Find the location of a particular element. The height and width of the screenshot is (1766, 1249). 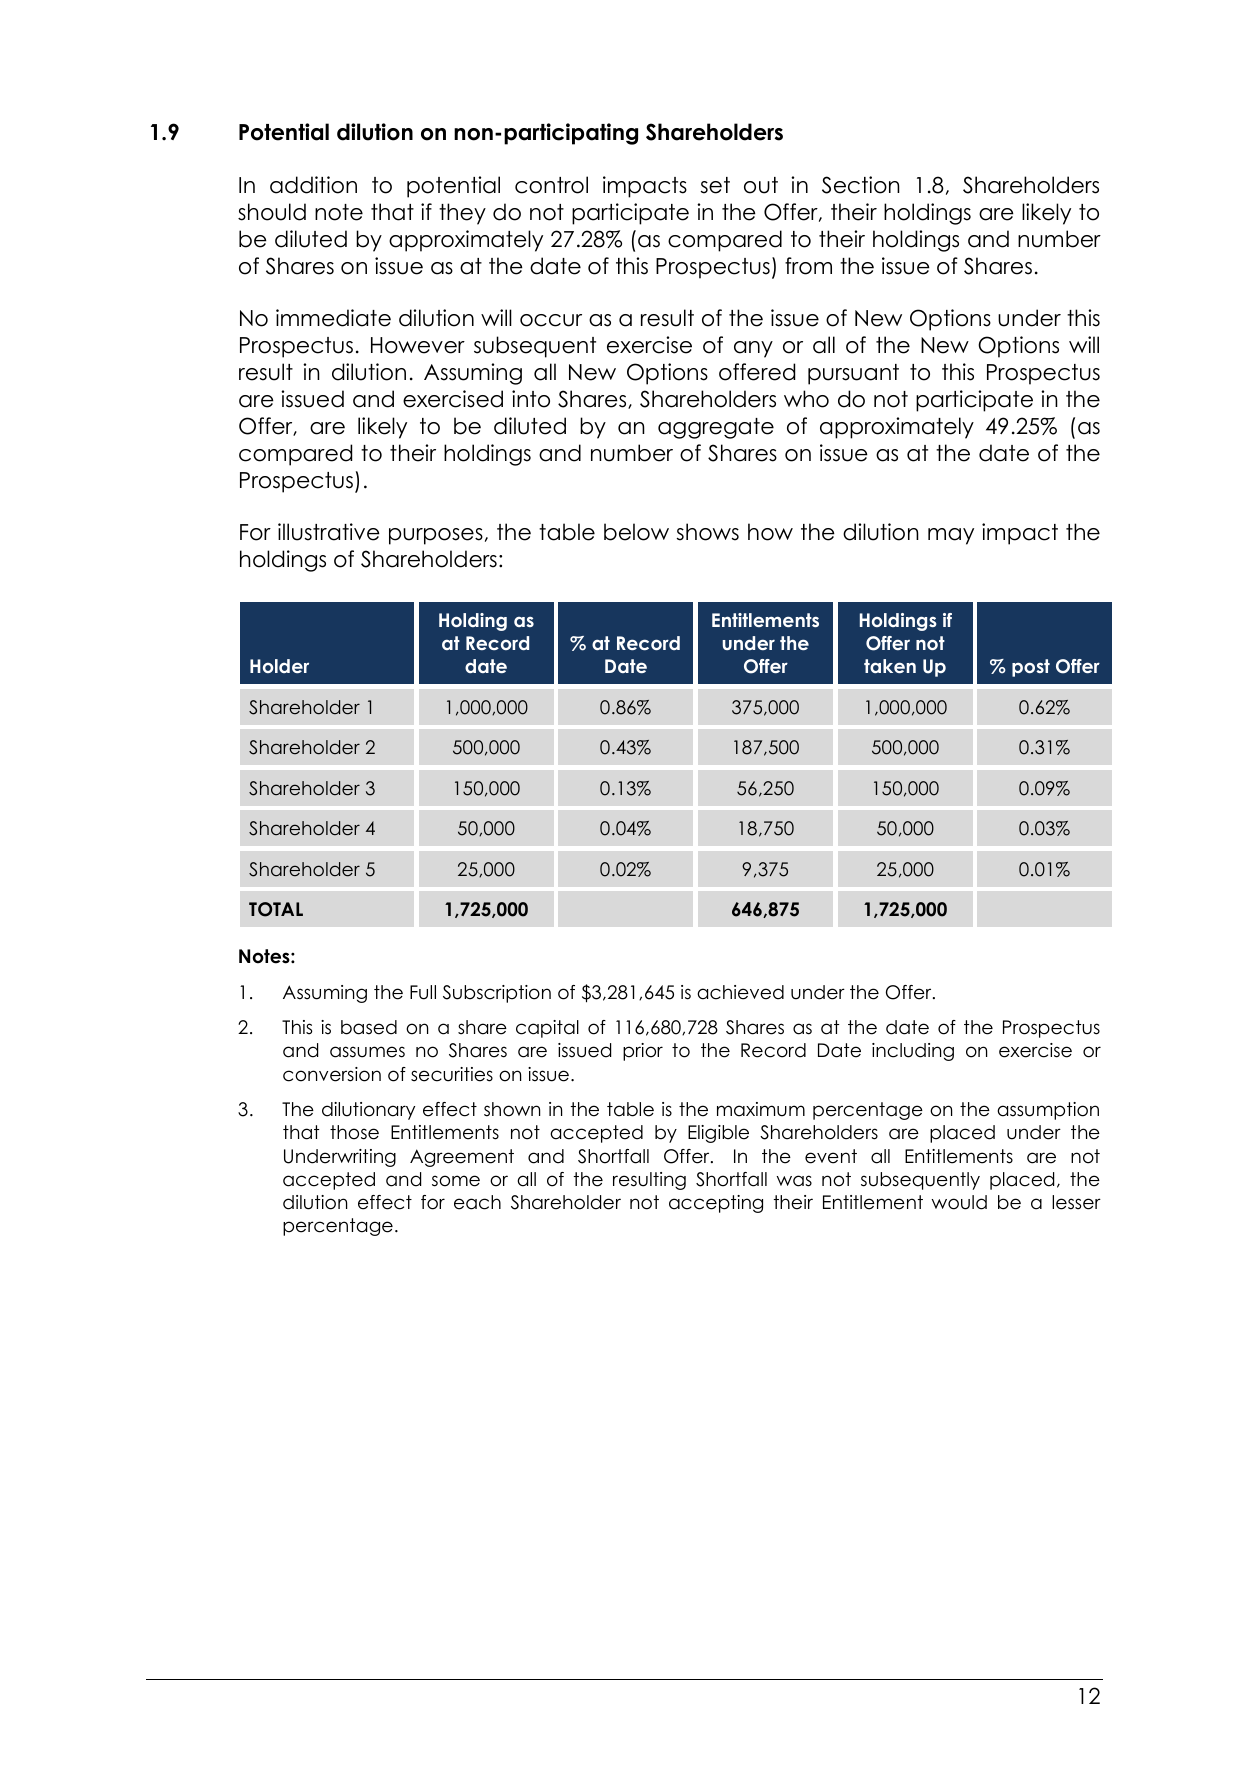

However is located at coordinates (418, 345).
